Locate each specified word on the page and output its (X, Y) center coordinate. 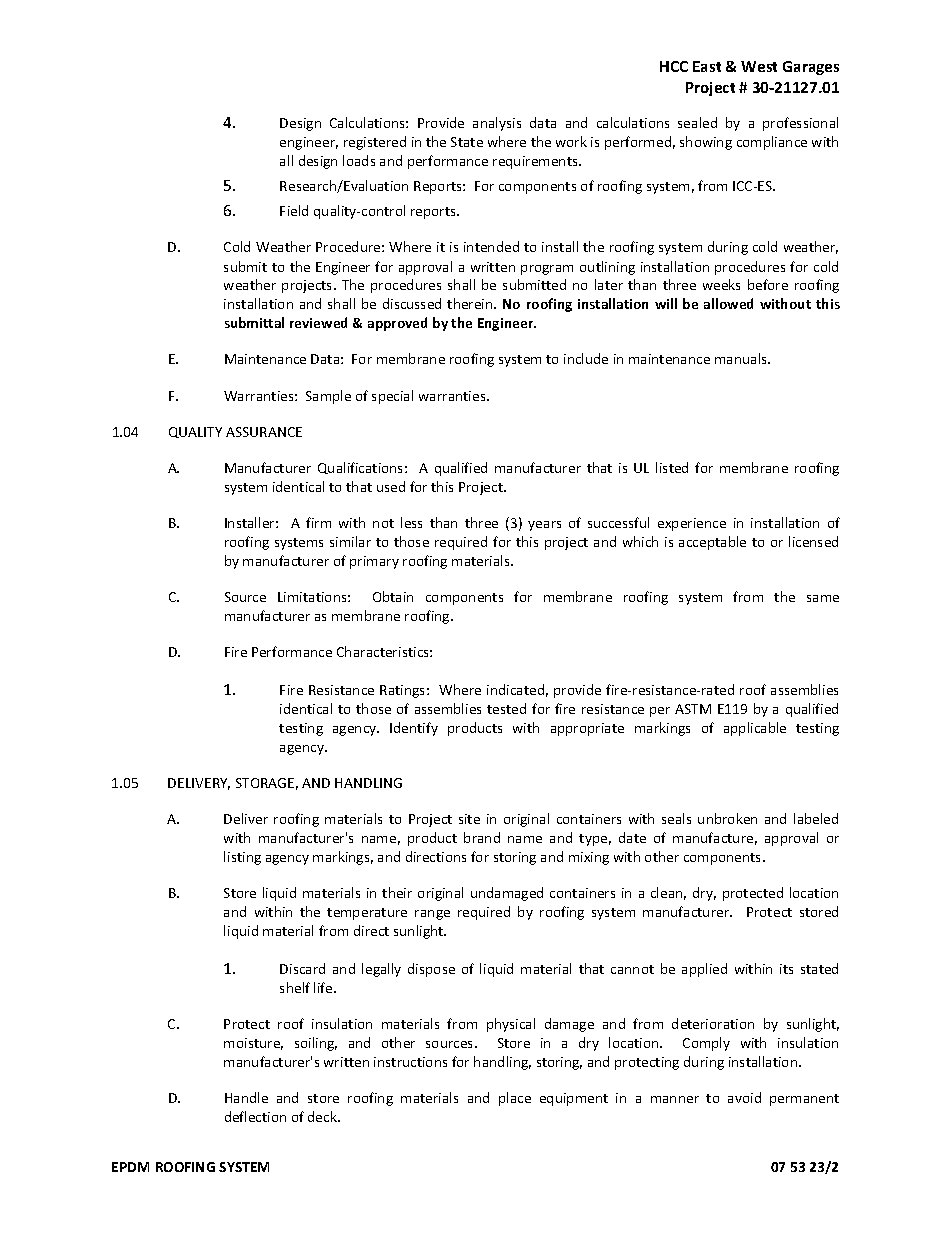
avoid (744, 1097)
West (759, 66)
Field (294, 210)
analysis (497, 124)
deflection (255, 1116)
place (515, 1099)
